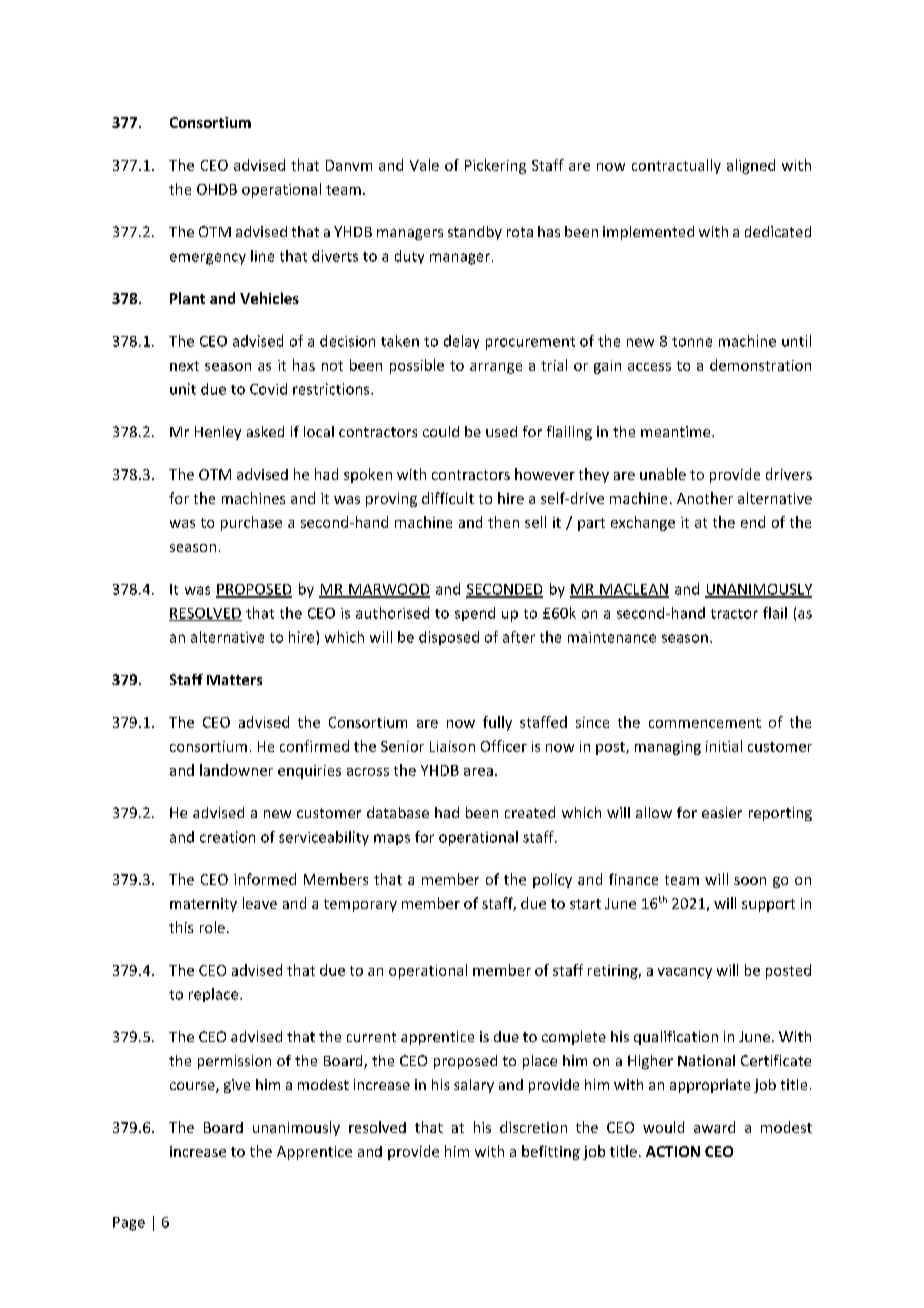 The width and height of the image is (924, 1308). I want to click on aligned, so click(751, 166).
